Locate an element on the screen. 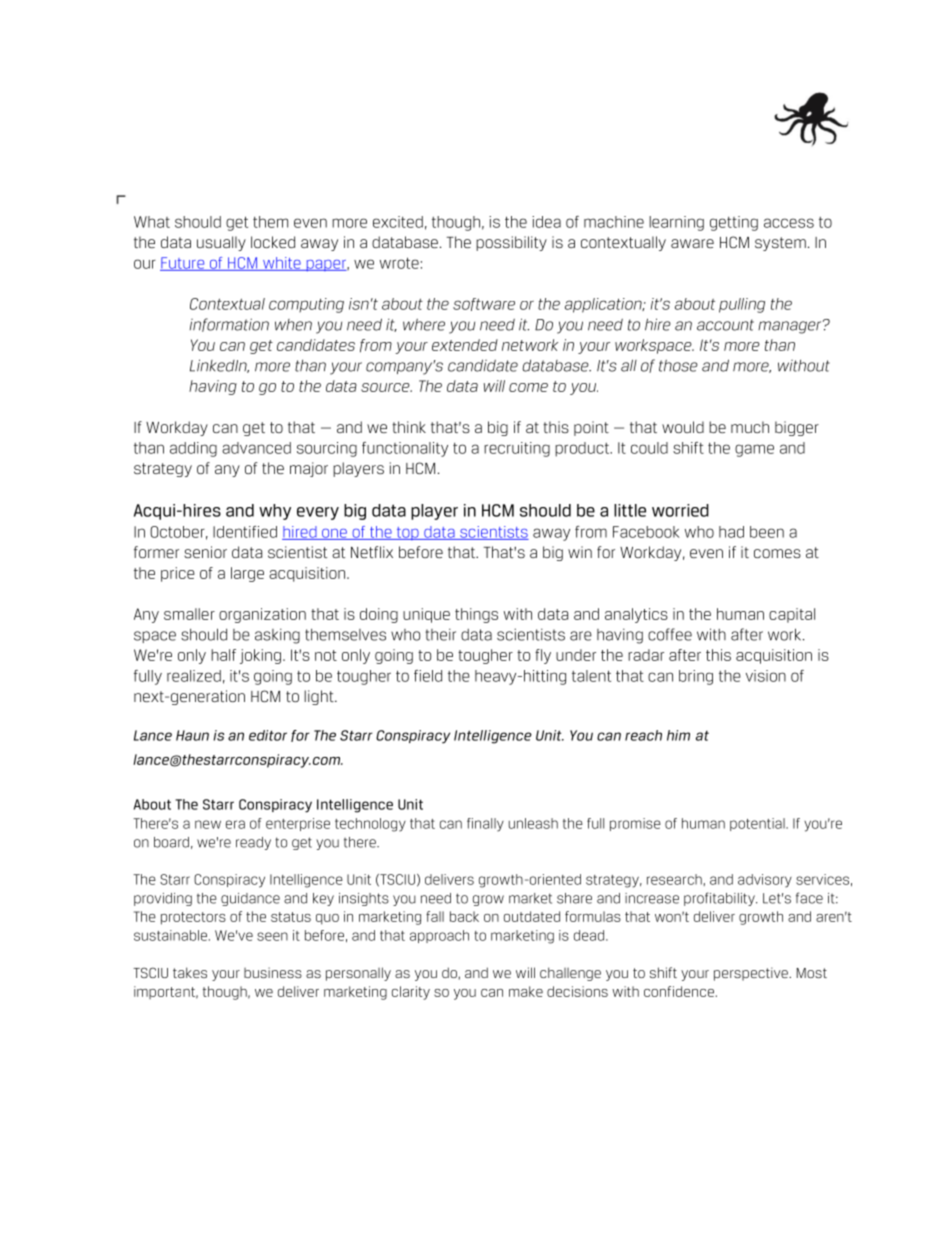  getting is located at coordinates (734, 223).
